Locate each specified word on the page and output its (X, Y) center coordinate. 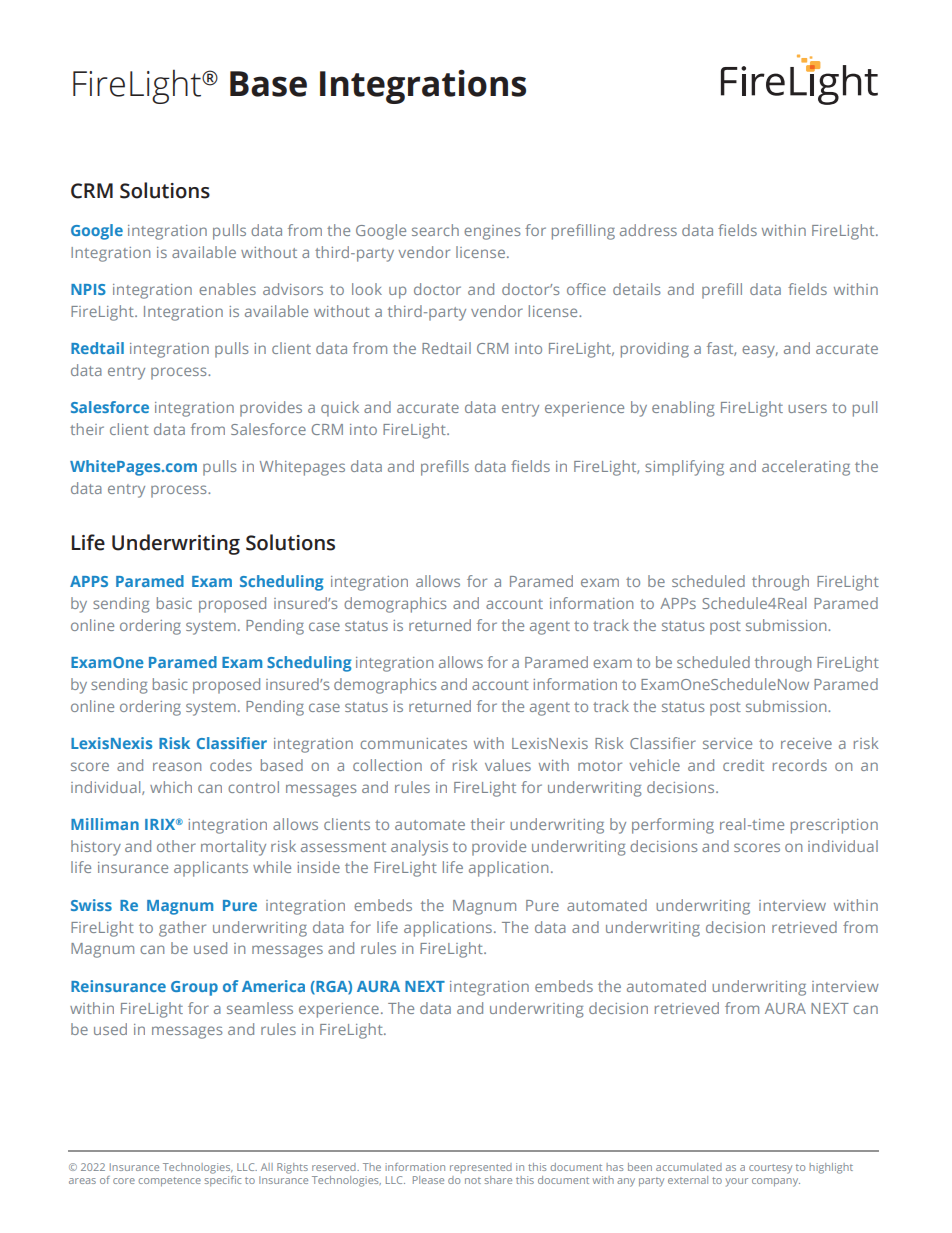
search (435, 230)
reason (177, 766)
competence (170, 1182)
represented (481, 1168)
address (648, 230)
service (727, 743)
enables (227, 289)
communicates (413, 743)
